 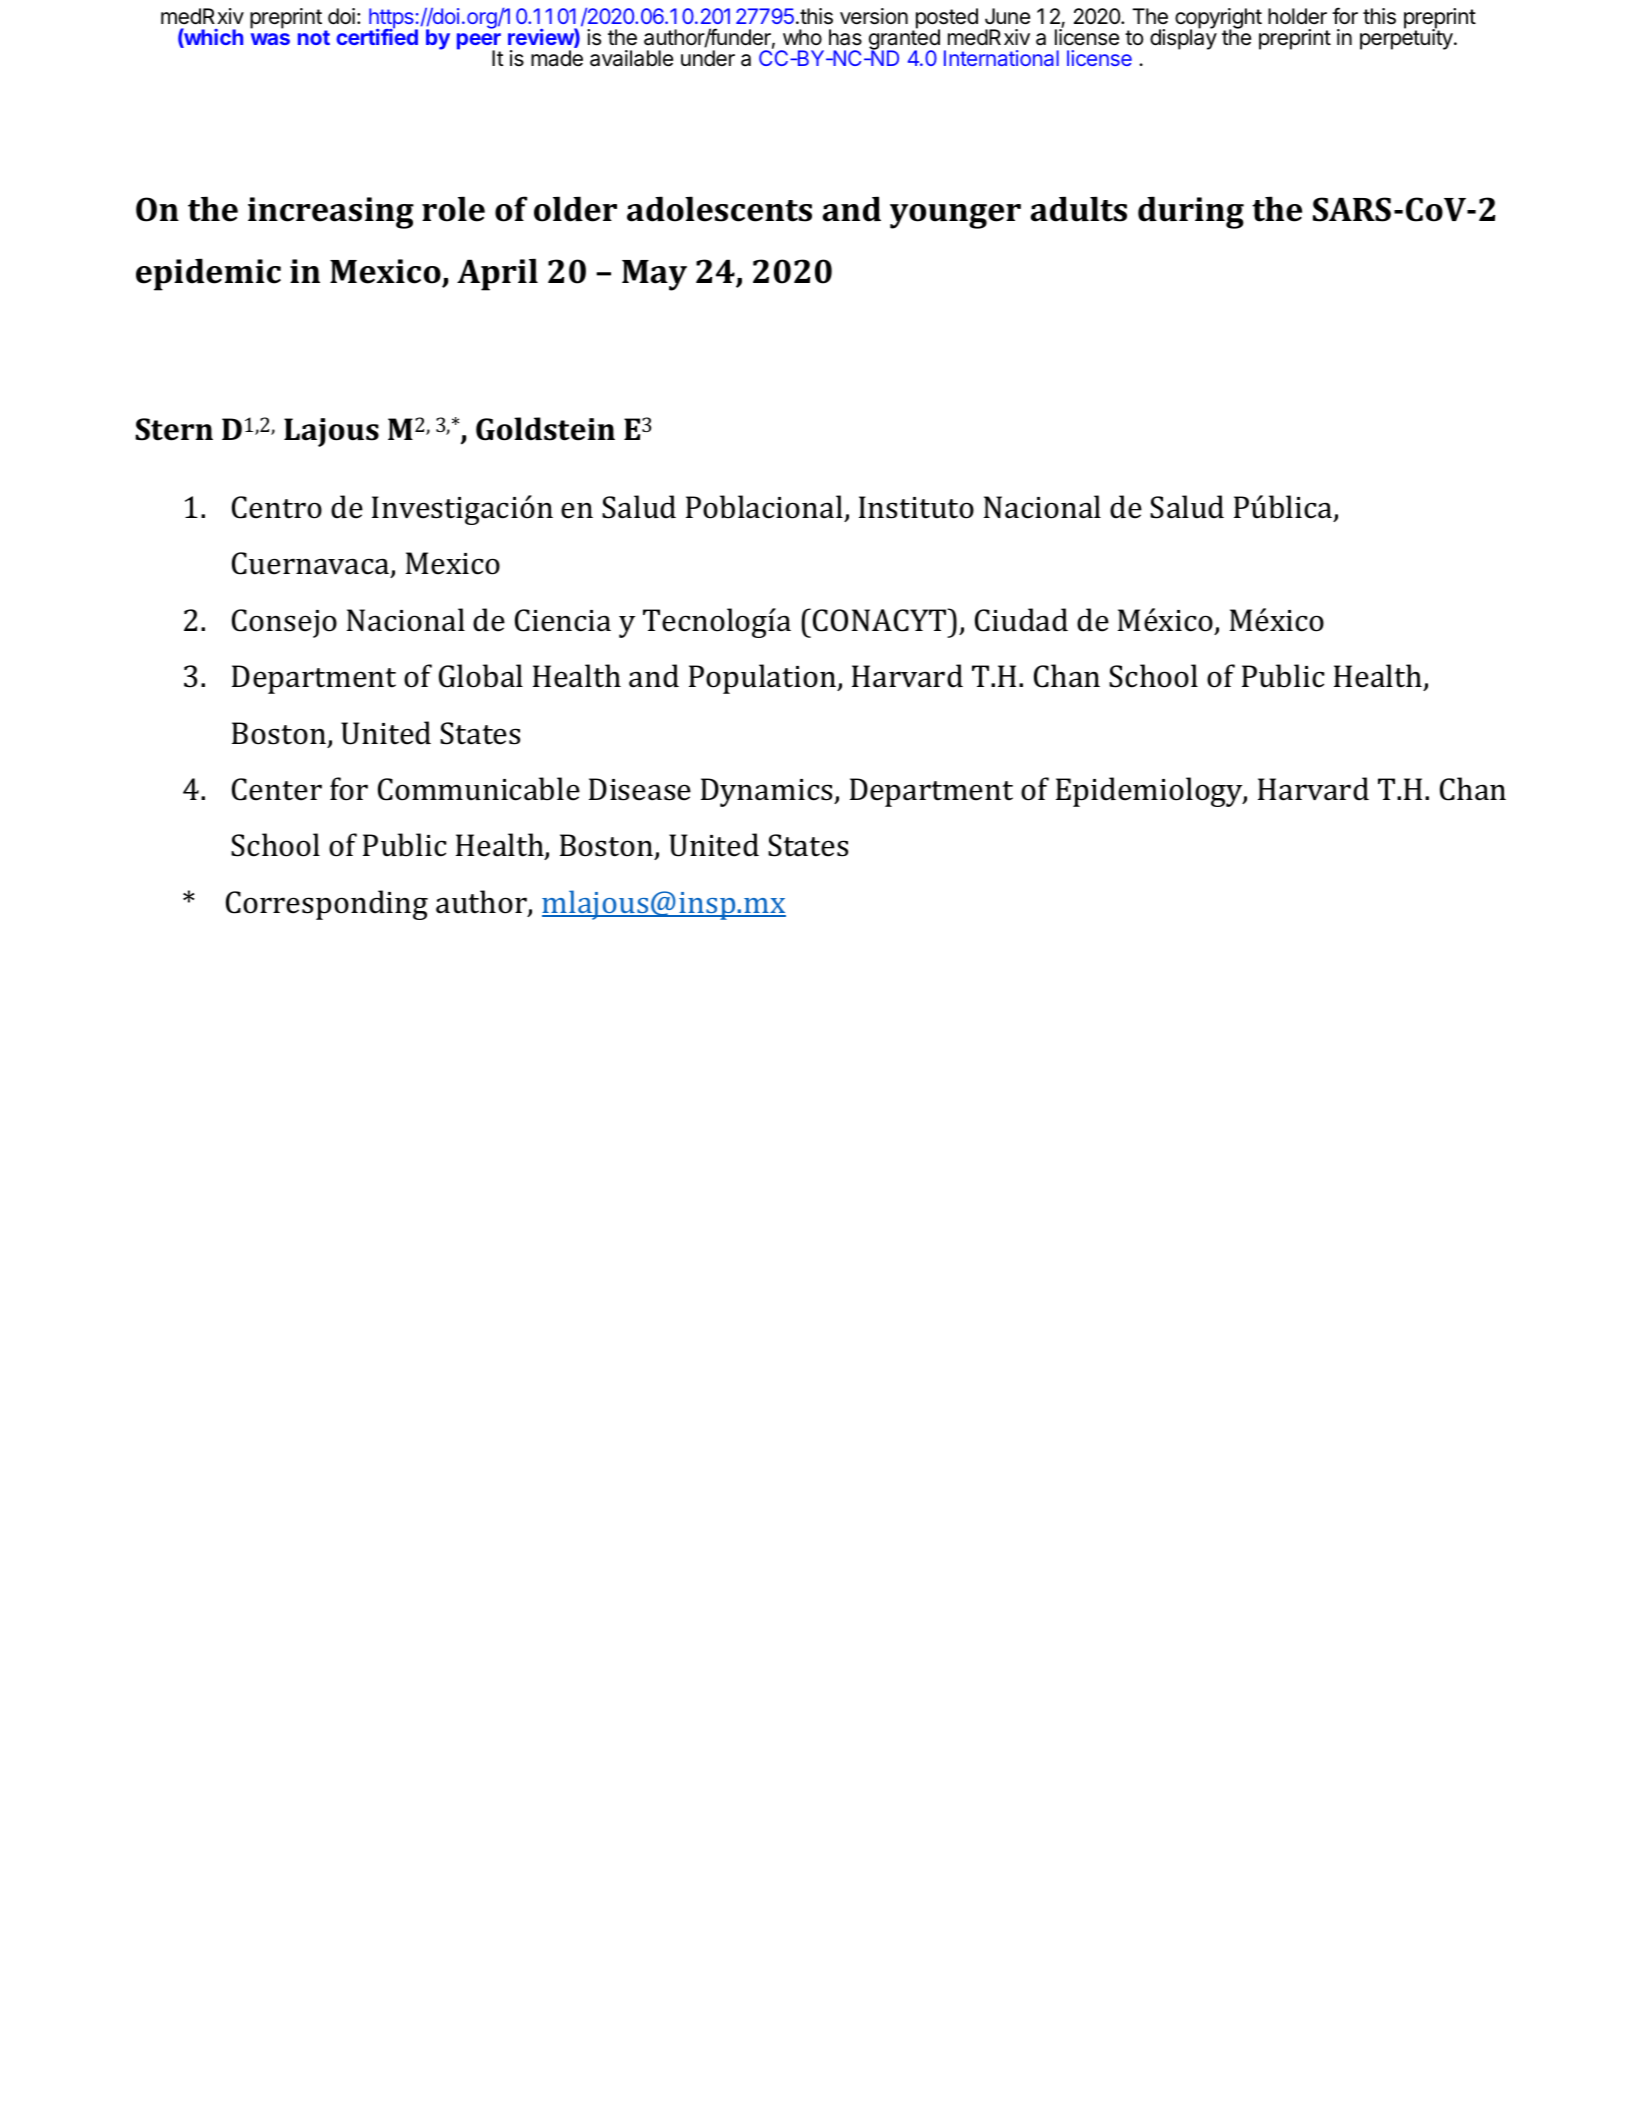 What do you see at coordinates (1183, 39) in the screenshot?
I see `display` at bounding box center [1183, 39].
